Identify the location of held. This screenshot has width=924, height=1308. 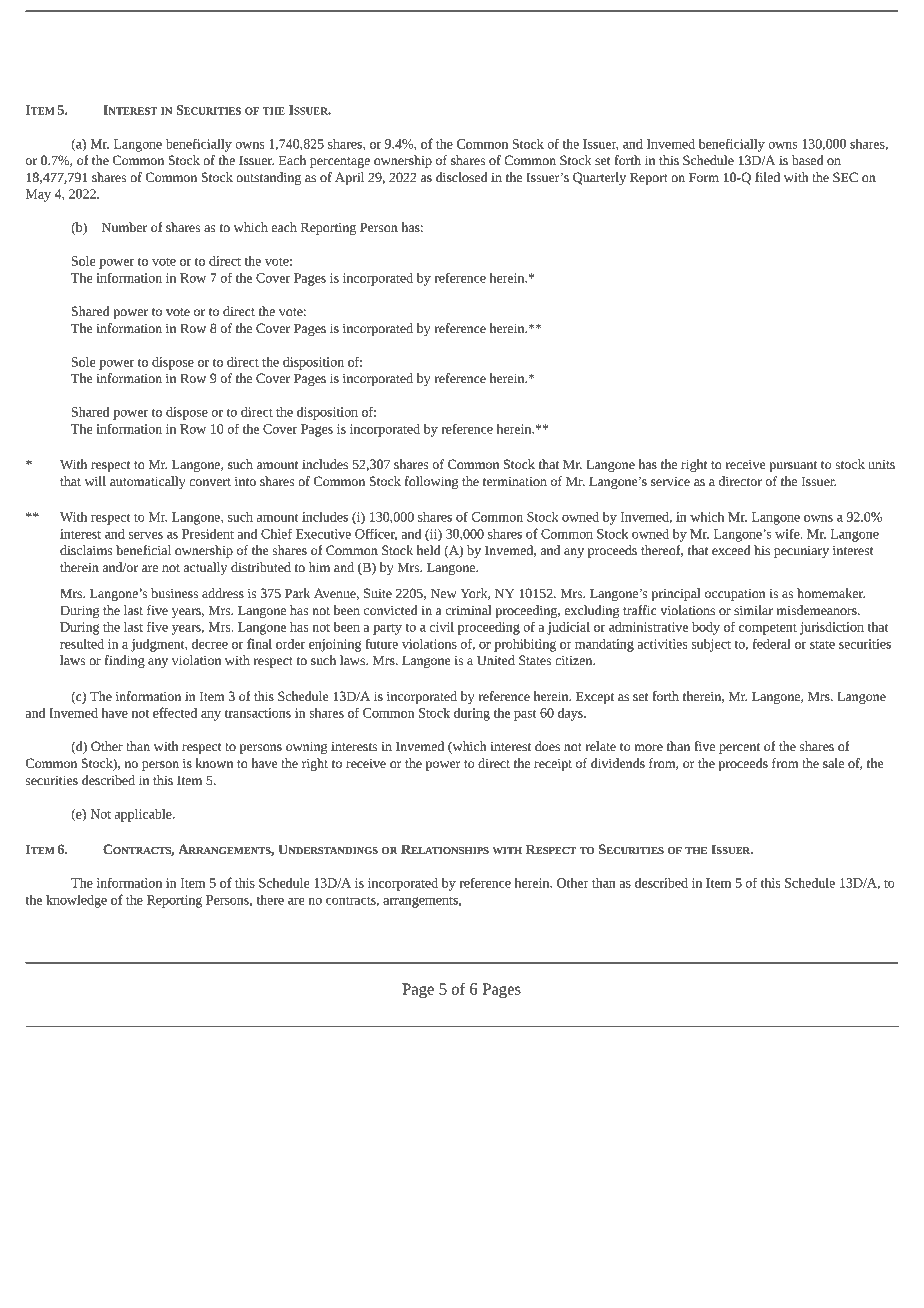
(429, 550).
